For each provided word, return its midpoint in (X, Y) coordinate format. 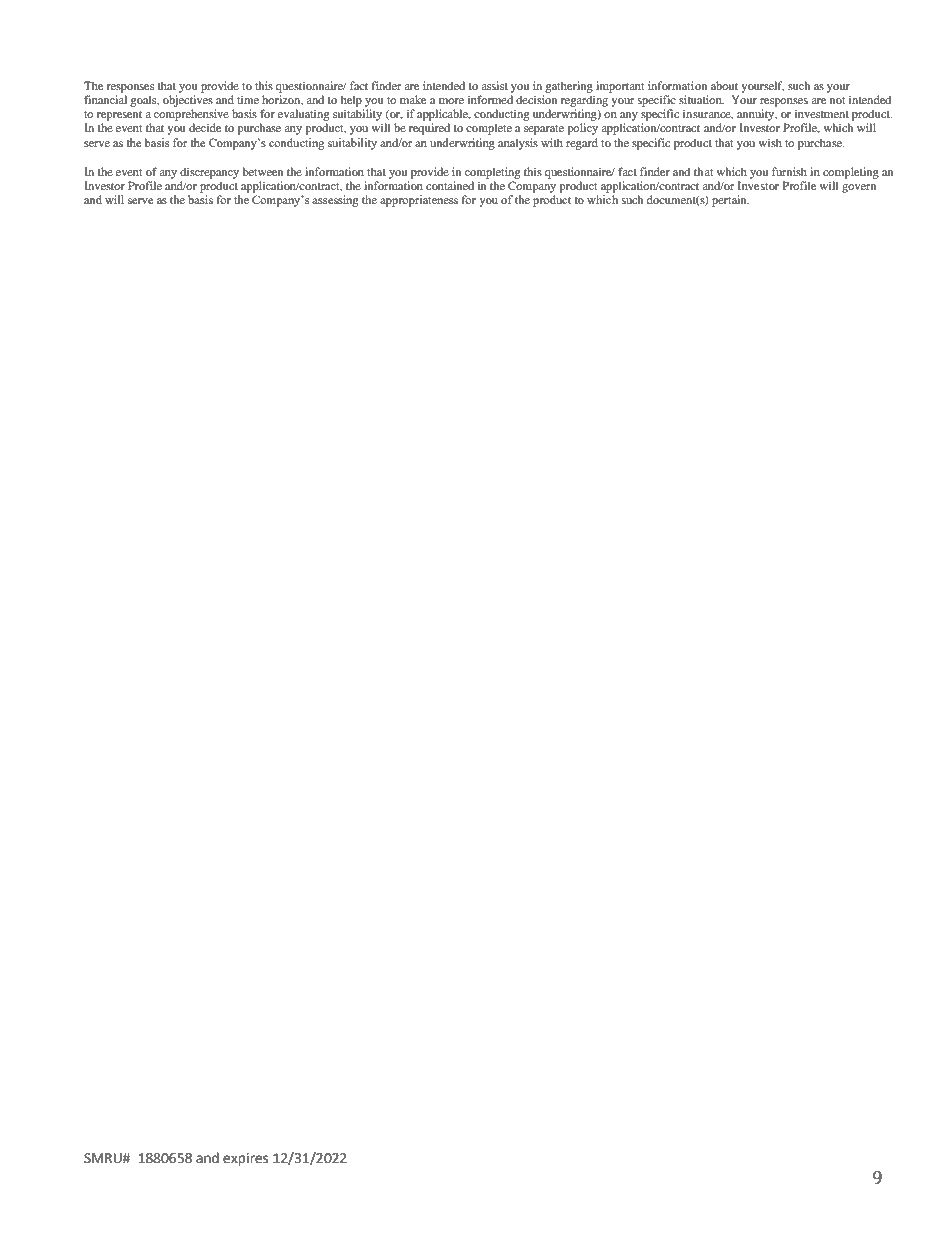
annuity (757, 116)
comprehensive (191, 116)
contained (450, 185)
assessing (335, 201)
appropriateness (419, 201)
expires (245, 1159)
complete (489, 129)
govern (859, 188)
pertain (730, 201)
